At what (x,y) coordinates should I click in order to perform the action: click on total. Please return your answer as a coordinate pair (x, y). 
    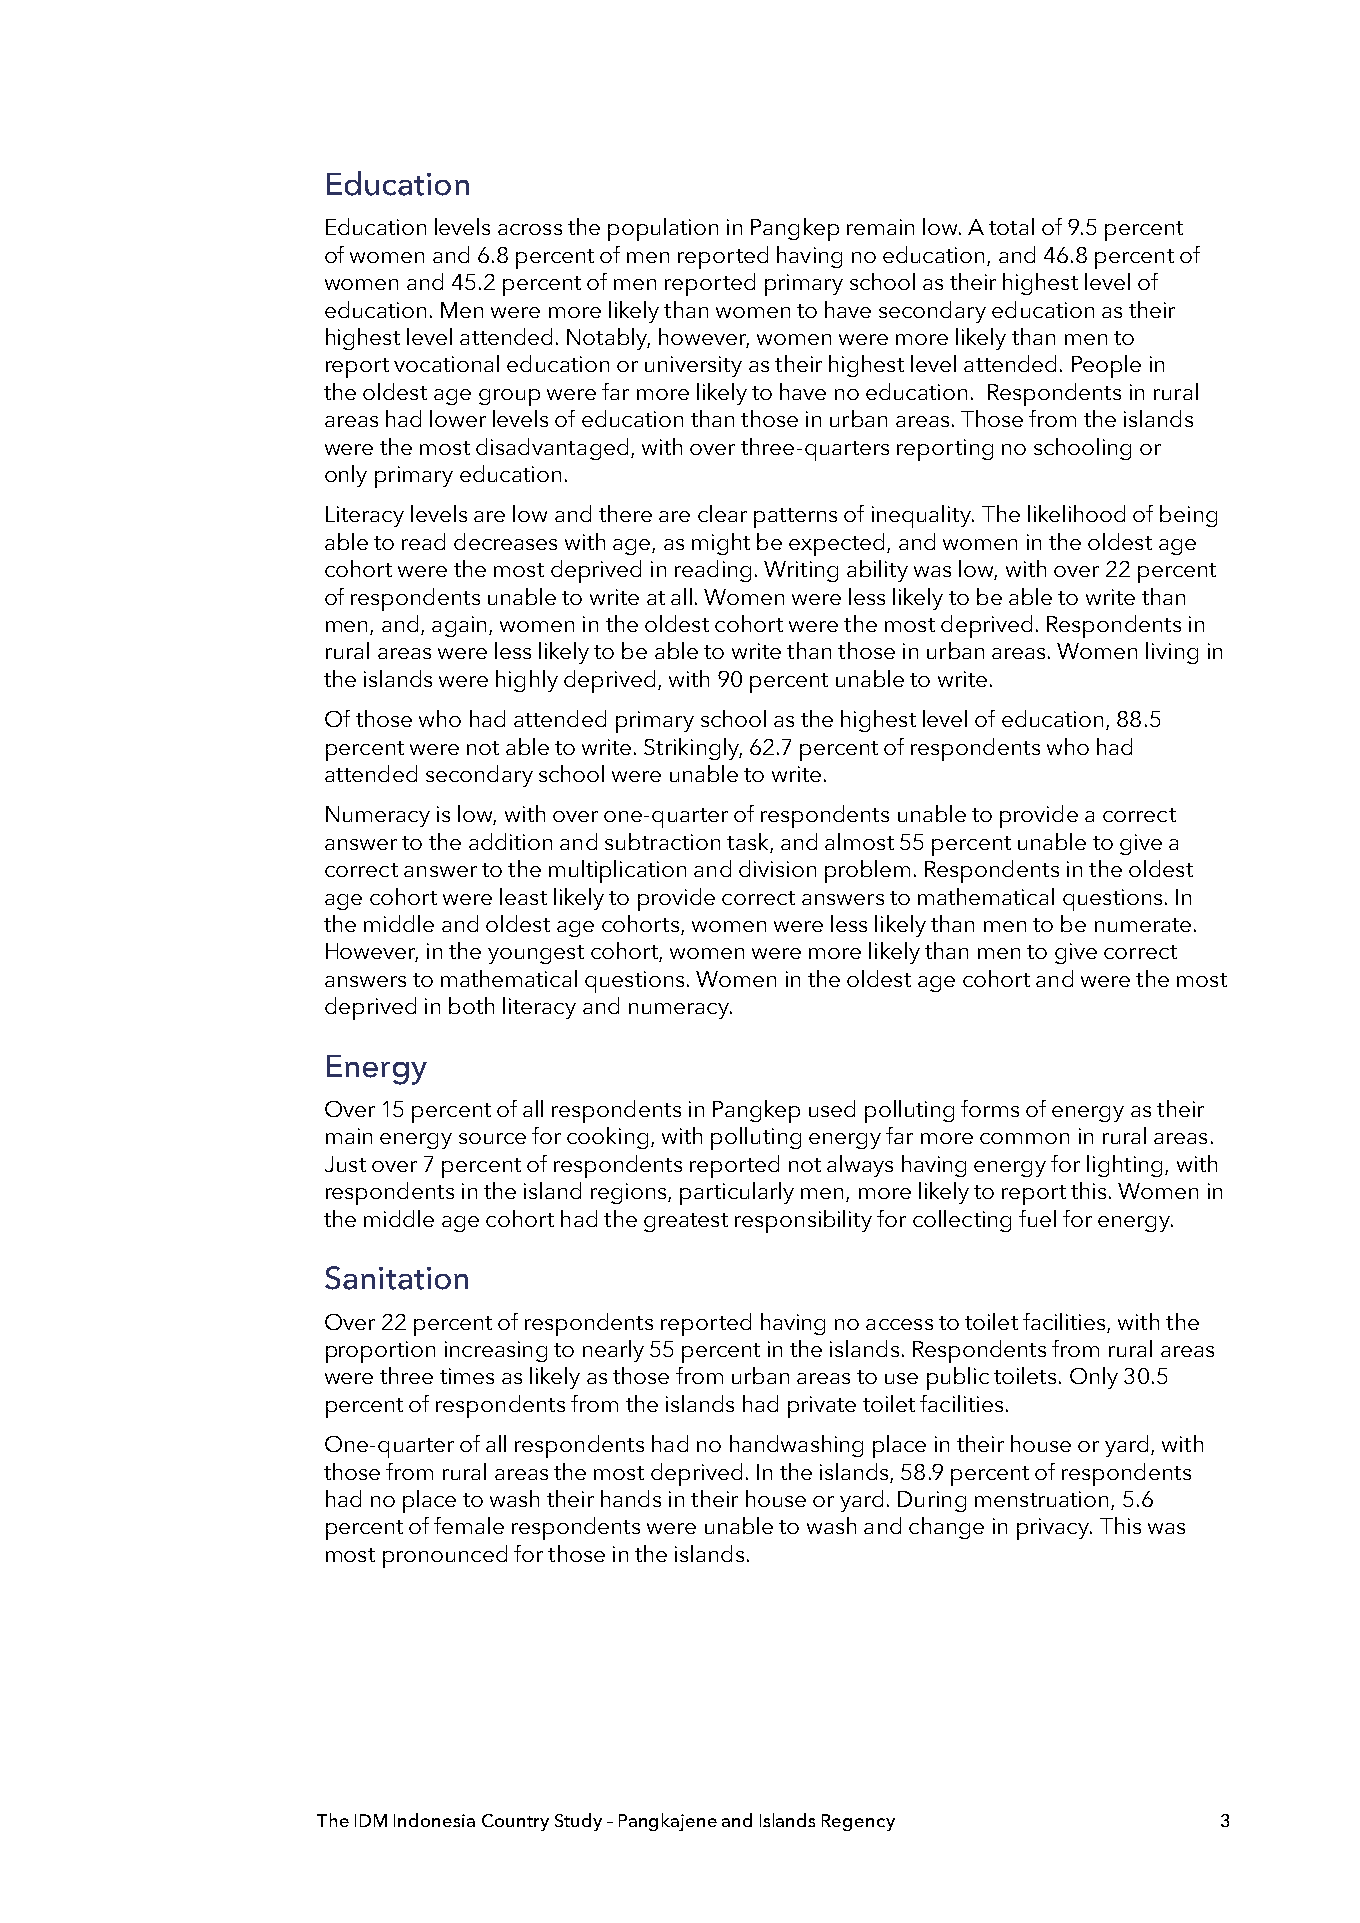
    Looking at the image, I should click on (1011, 226).
